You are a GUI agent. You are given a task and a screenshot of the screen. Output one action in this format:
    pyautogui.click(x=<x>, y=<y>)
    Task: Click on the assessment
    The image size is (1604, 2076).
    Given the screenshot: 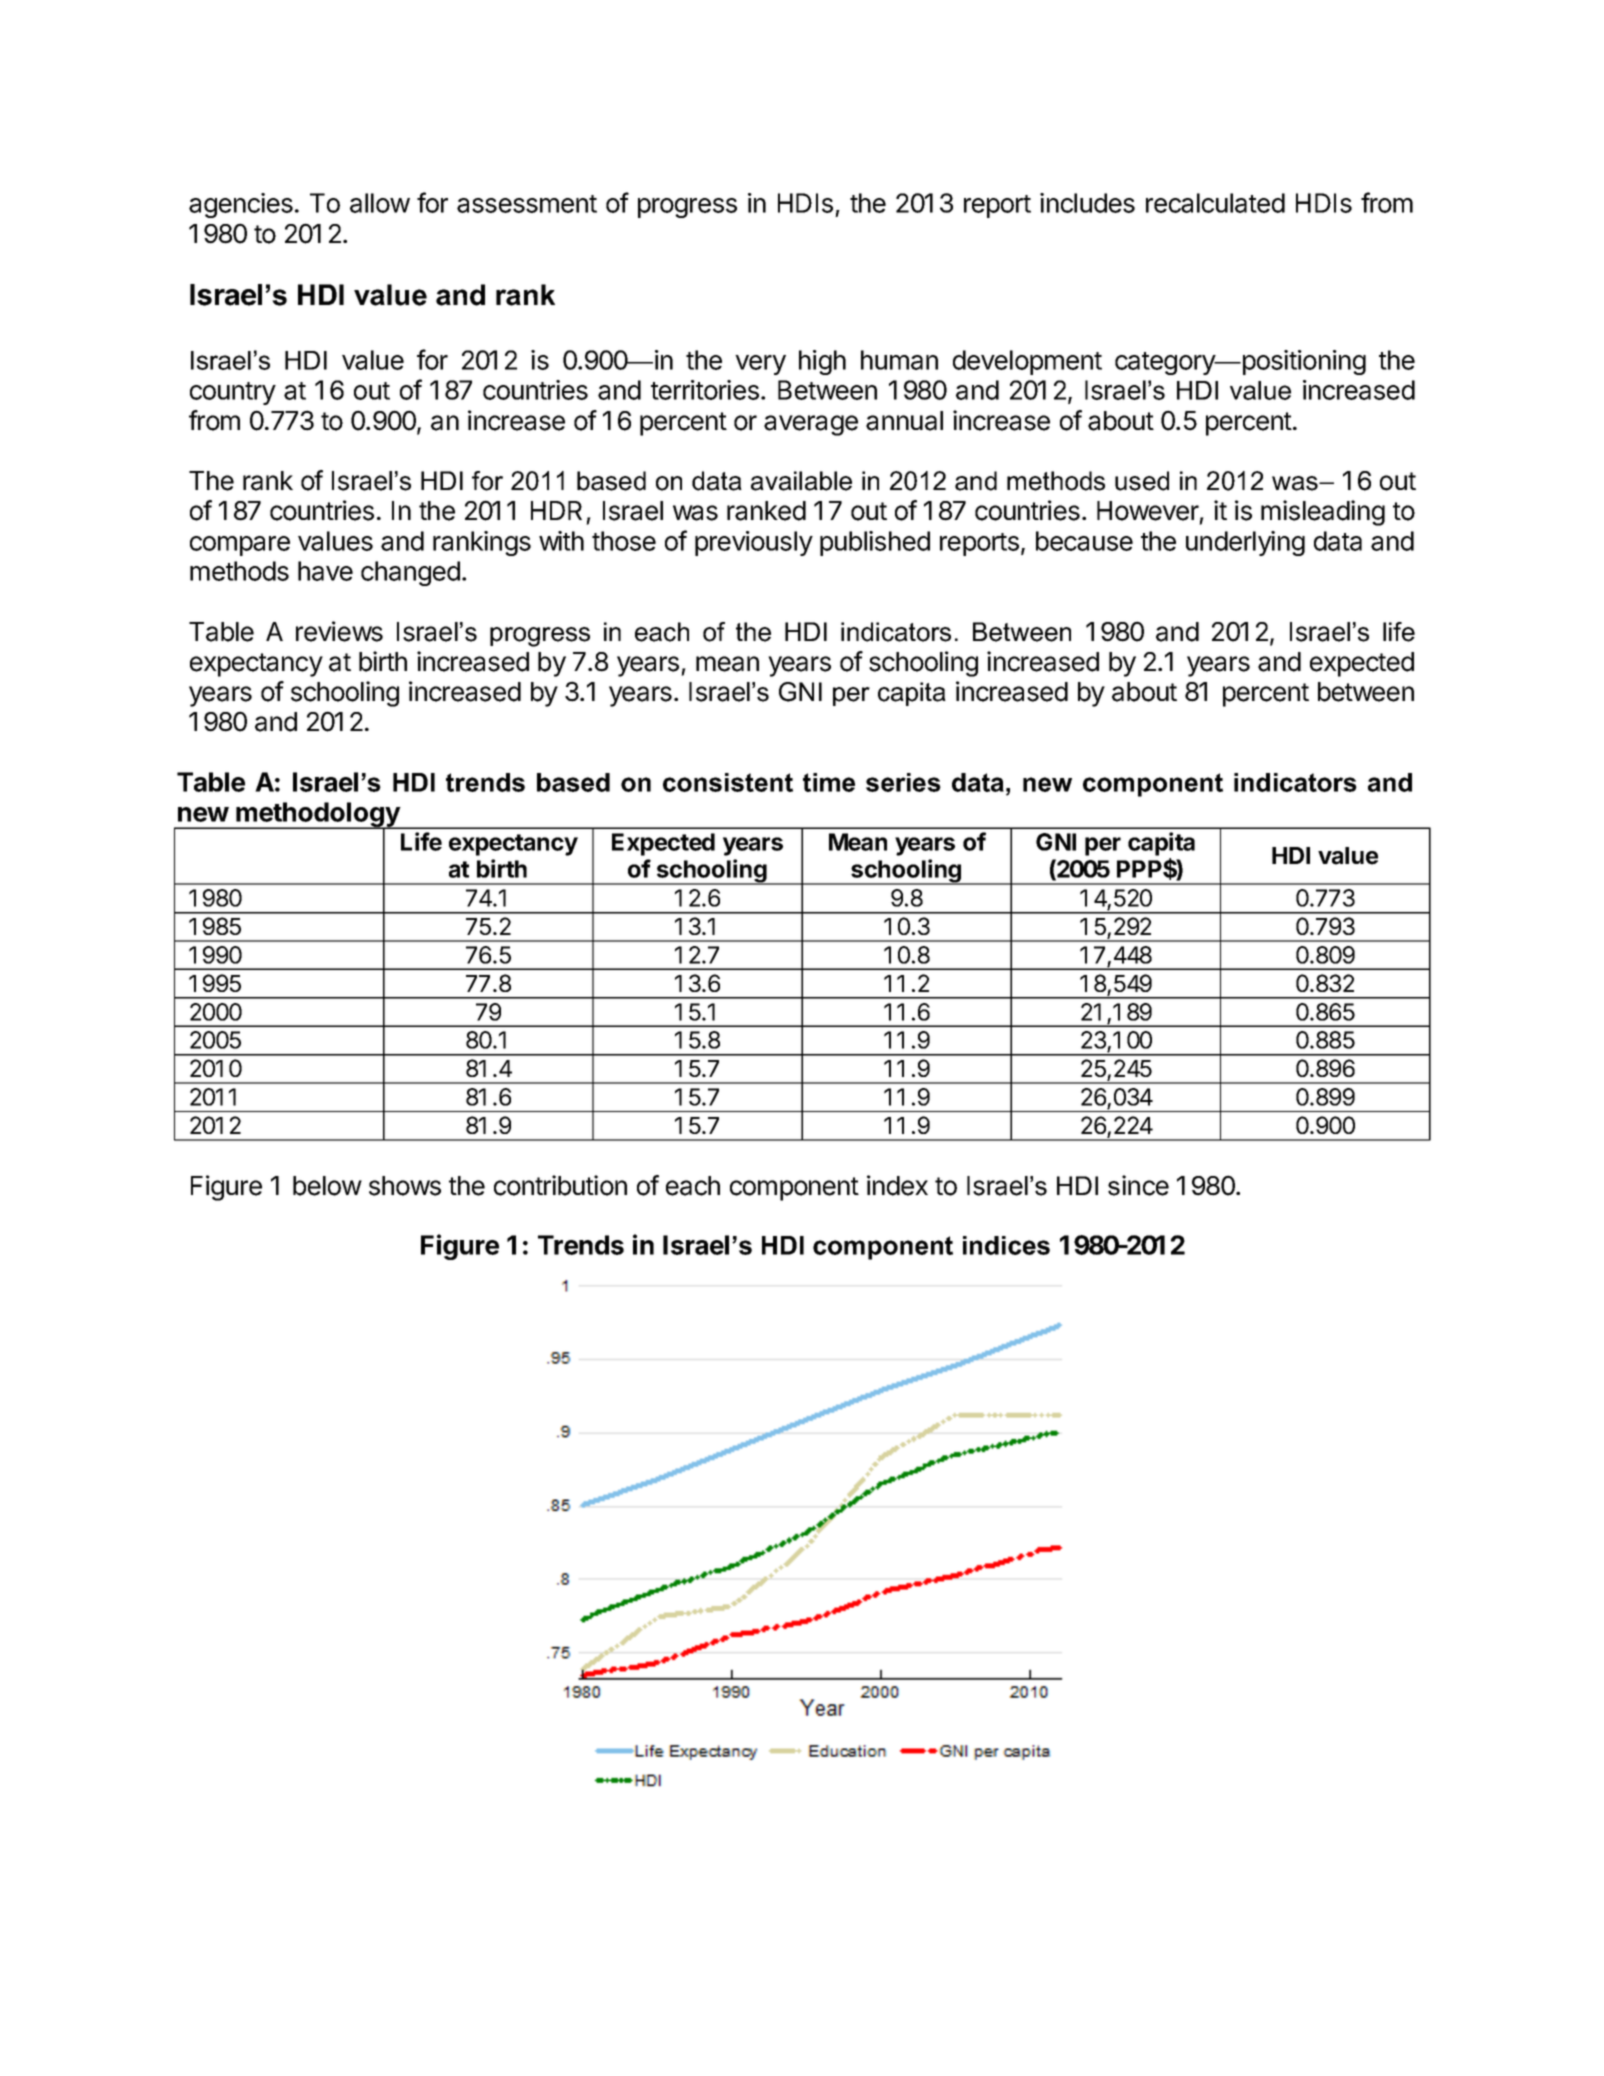 What is the action you would take?
    pyautogui.click(x=527, y=204)
